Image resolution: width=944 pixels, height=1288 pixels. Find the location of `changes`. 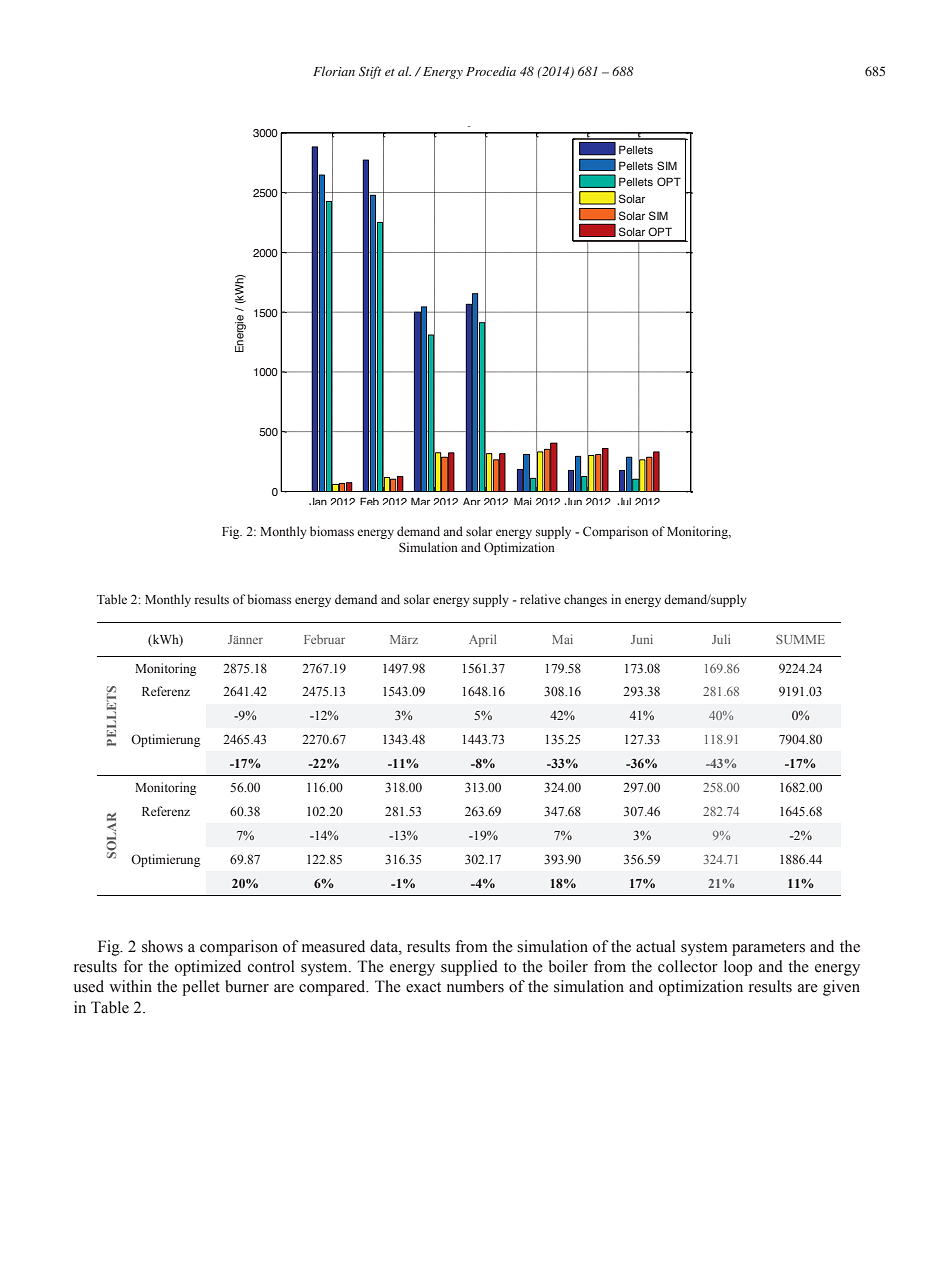

changes is located at coordinates (585, 600).
